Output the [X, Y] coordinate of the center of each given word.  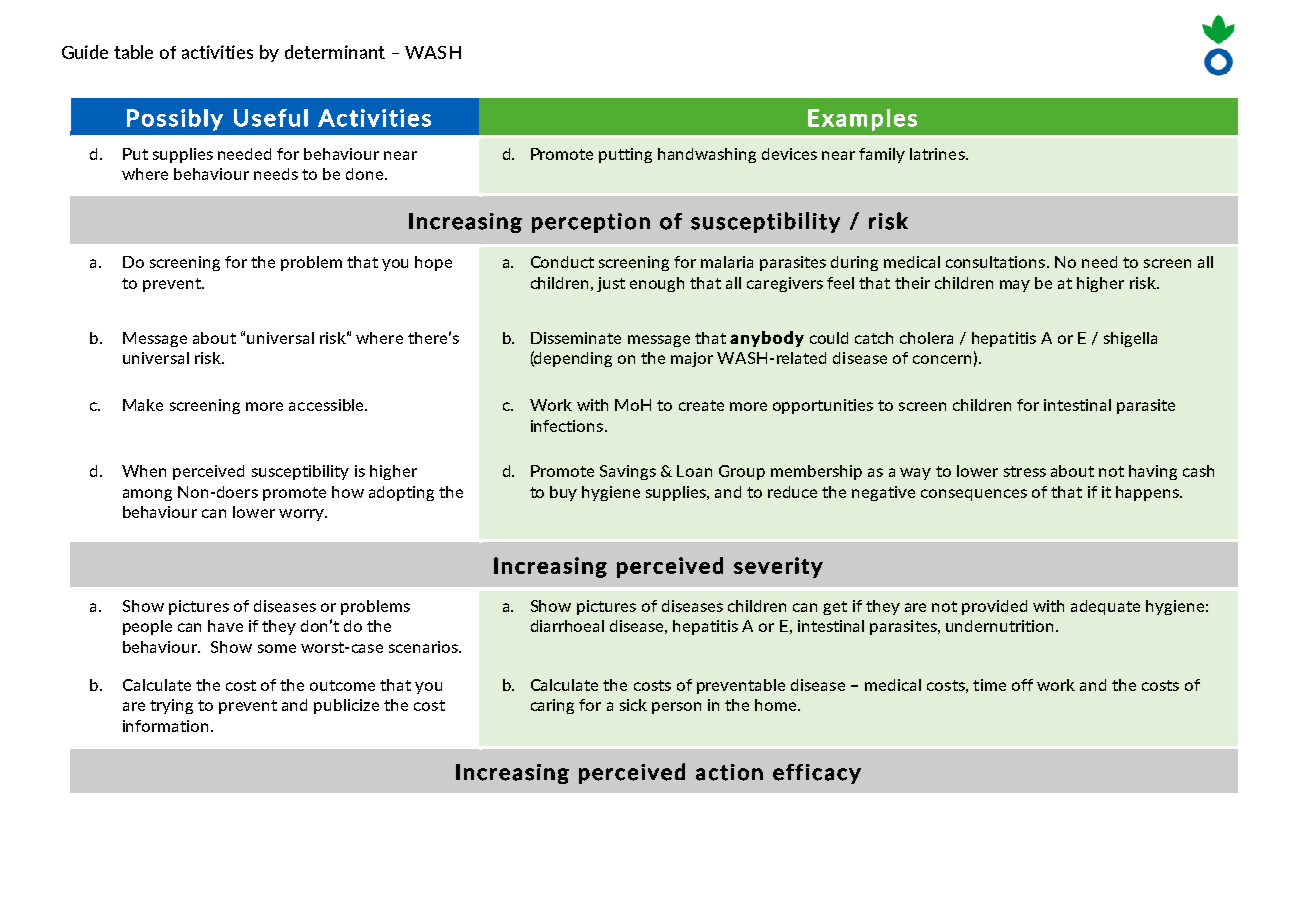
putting [625, 155]
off [1022, 685]
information [165, 726]
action [729, 772]
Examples [862, 120]
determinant [335, 52]
